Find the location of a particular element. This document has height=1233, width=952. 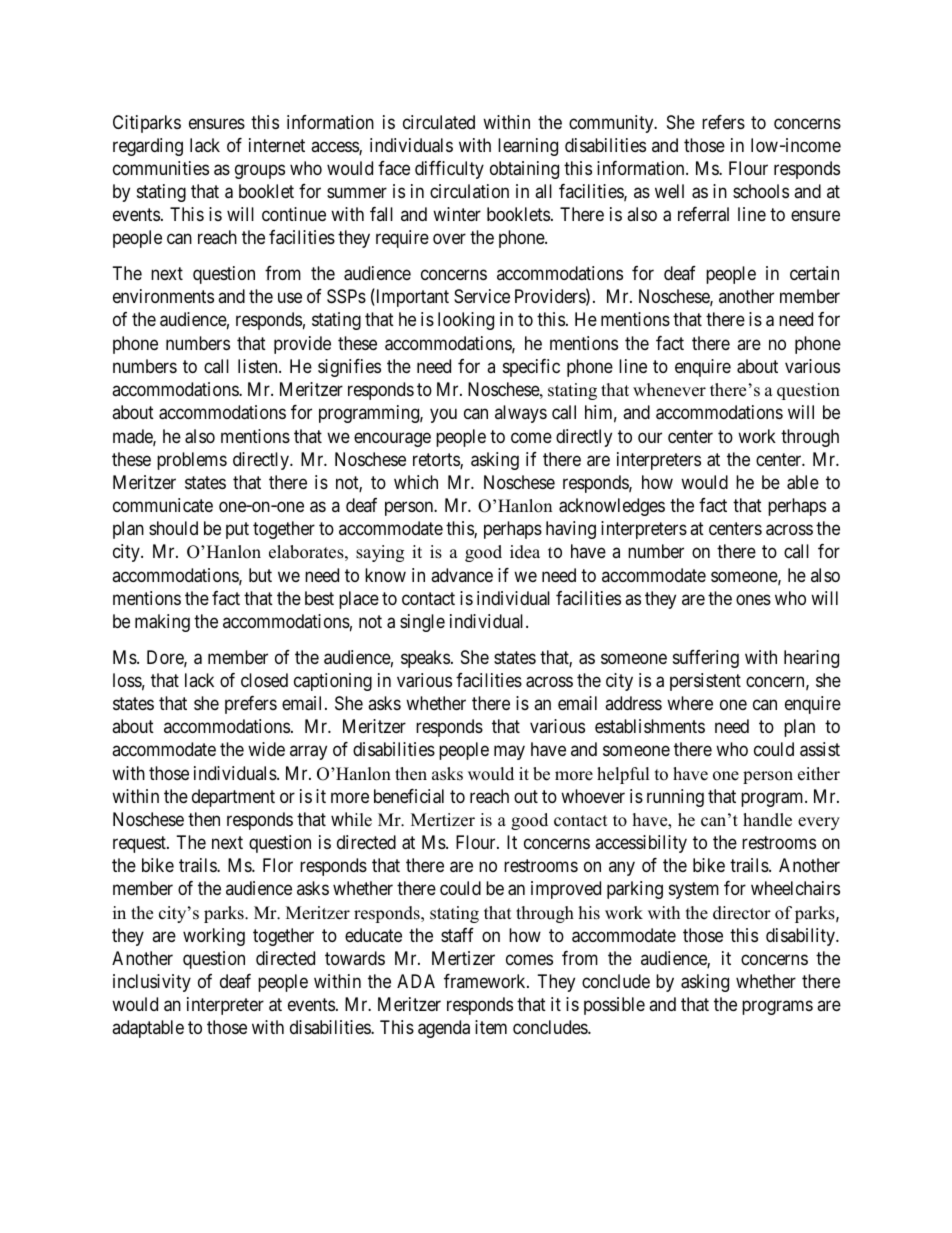

you is located at coordinates (443, 416).
